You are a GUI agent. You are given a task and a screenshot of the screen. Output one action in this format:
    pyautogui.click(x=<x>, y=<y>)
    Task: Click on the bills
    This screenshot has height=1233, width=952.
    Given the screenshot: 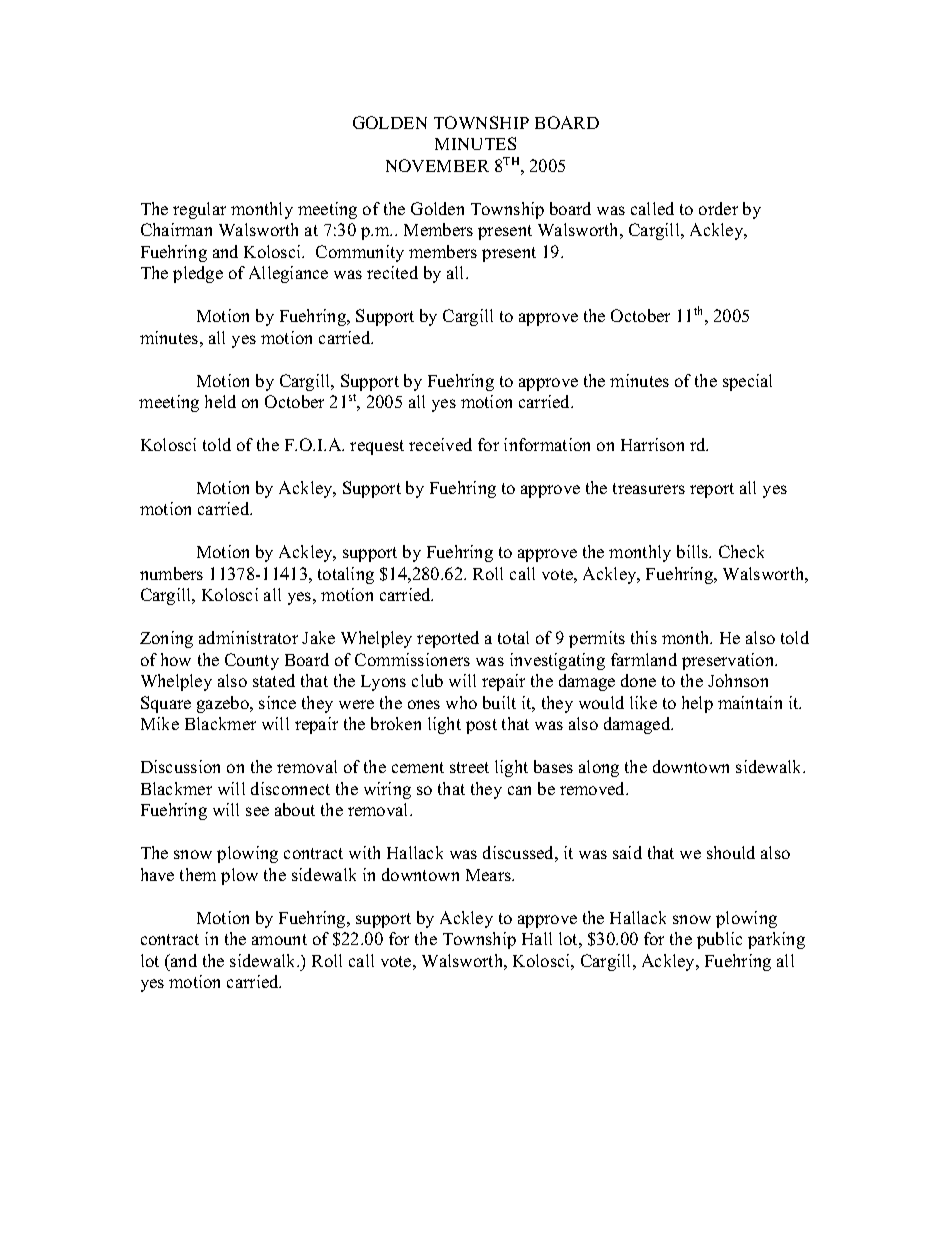 What is the action you would take?
    pyautogui.click(x=694, y=551)
